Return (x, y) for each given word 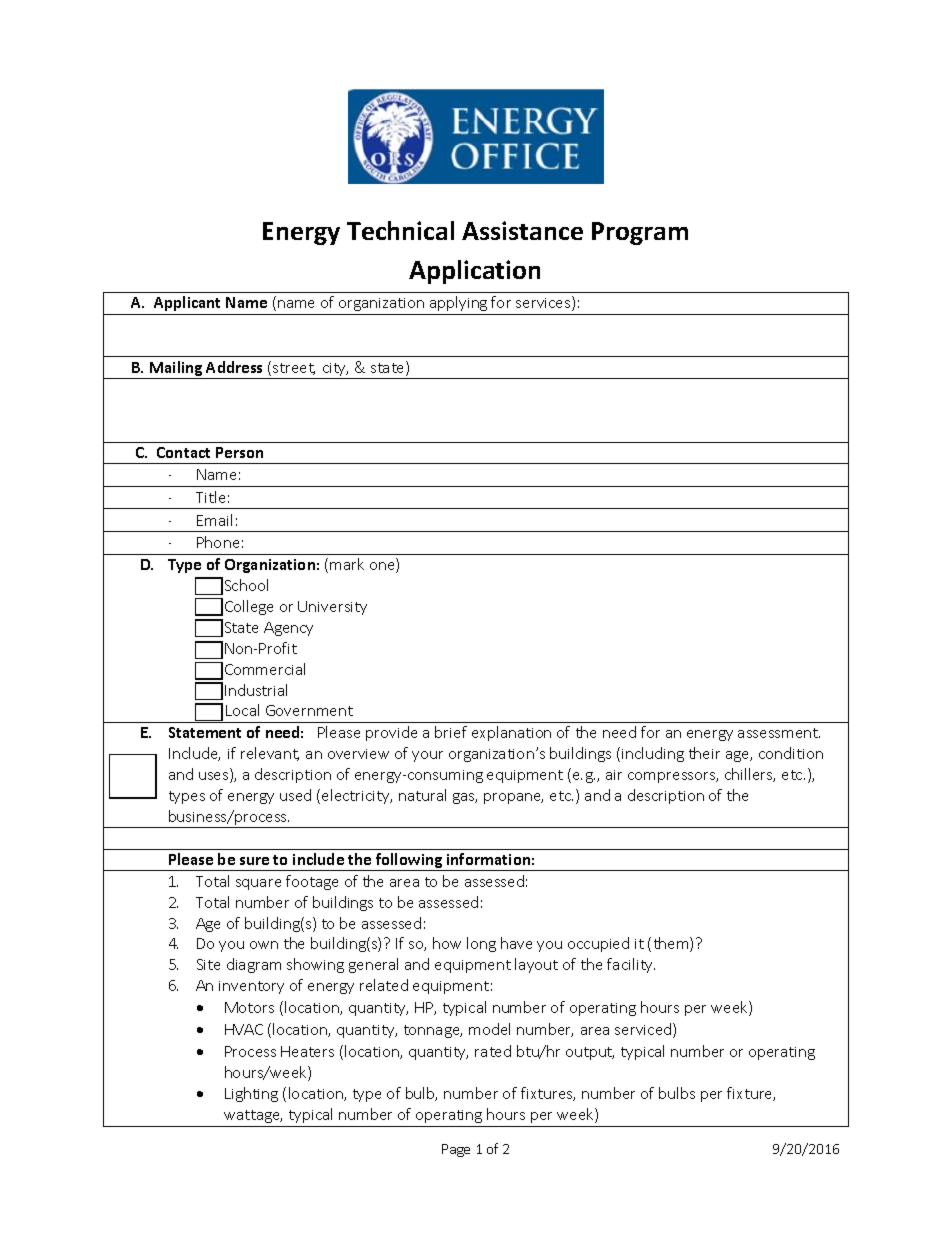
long (481, 944)
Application (474, 272)
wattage (253, 1116)
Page (456, 1150)
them (672, 944)
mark (347, 564)
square (258, 884)
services (544, 303)
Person (239, 452)
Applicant (187, 303)
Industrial (256, 690)
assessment (779, 733)
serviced (644, 1030)
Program (640, 233)
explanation (511, 733)
